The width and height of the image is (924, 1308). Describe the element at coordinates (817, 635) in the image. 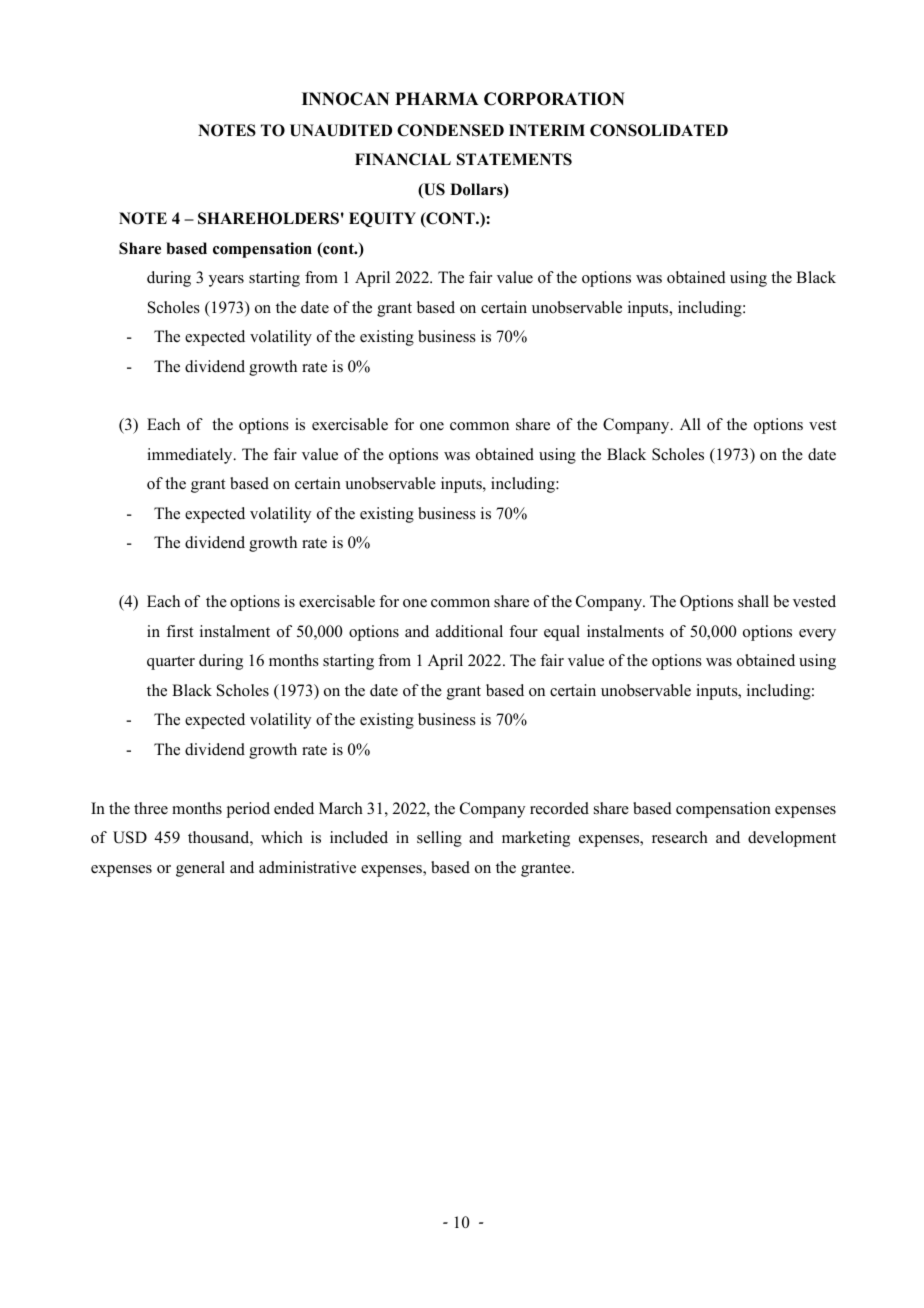

I see `every` at that location.
